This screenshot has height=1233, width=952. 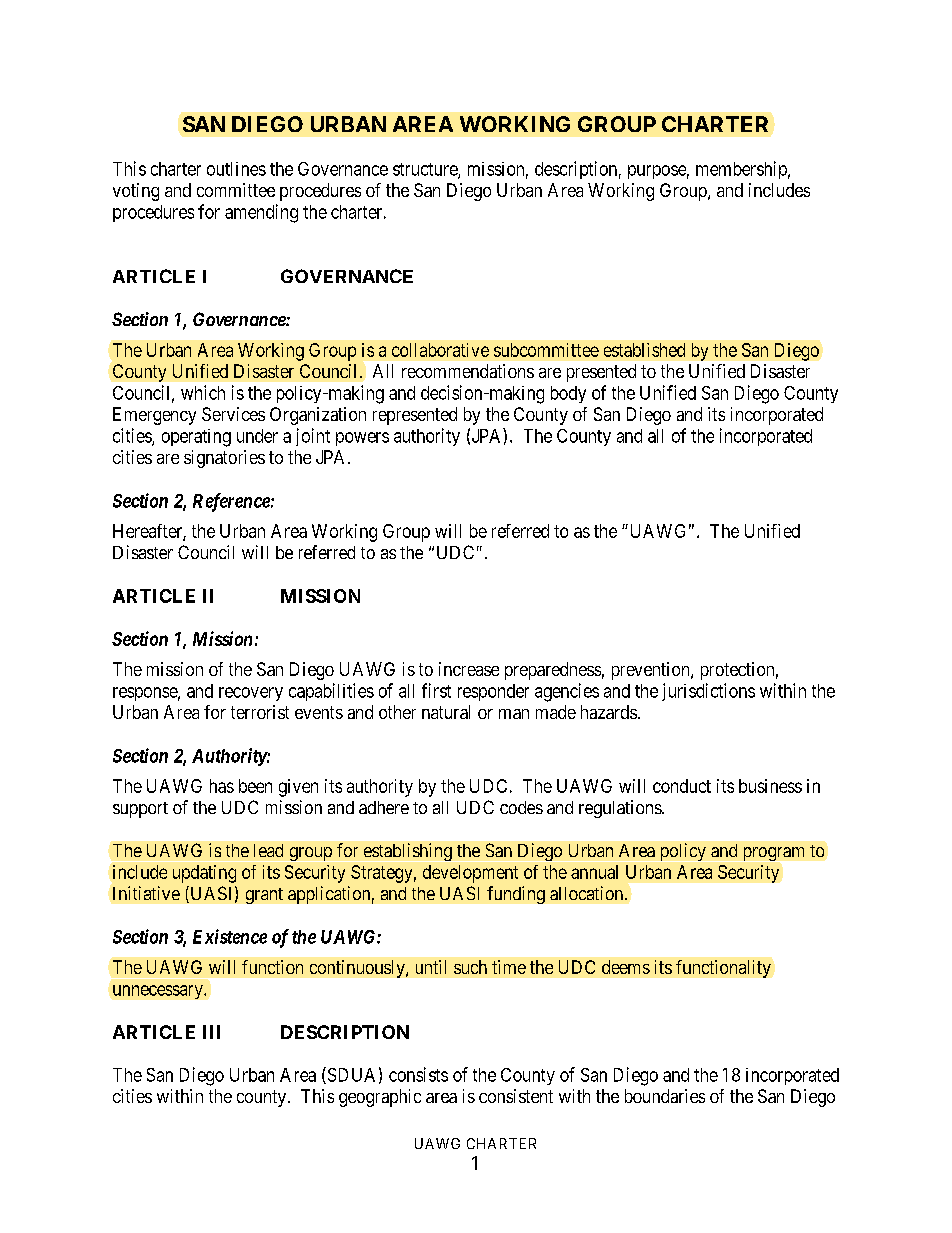 What do you see at coordinates (644, 350) in the screenshot?
I see `established` at bounding box center [644, 350].
